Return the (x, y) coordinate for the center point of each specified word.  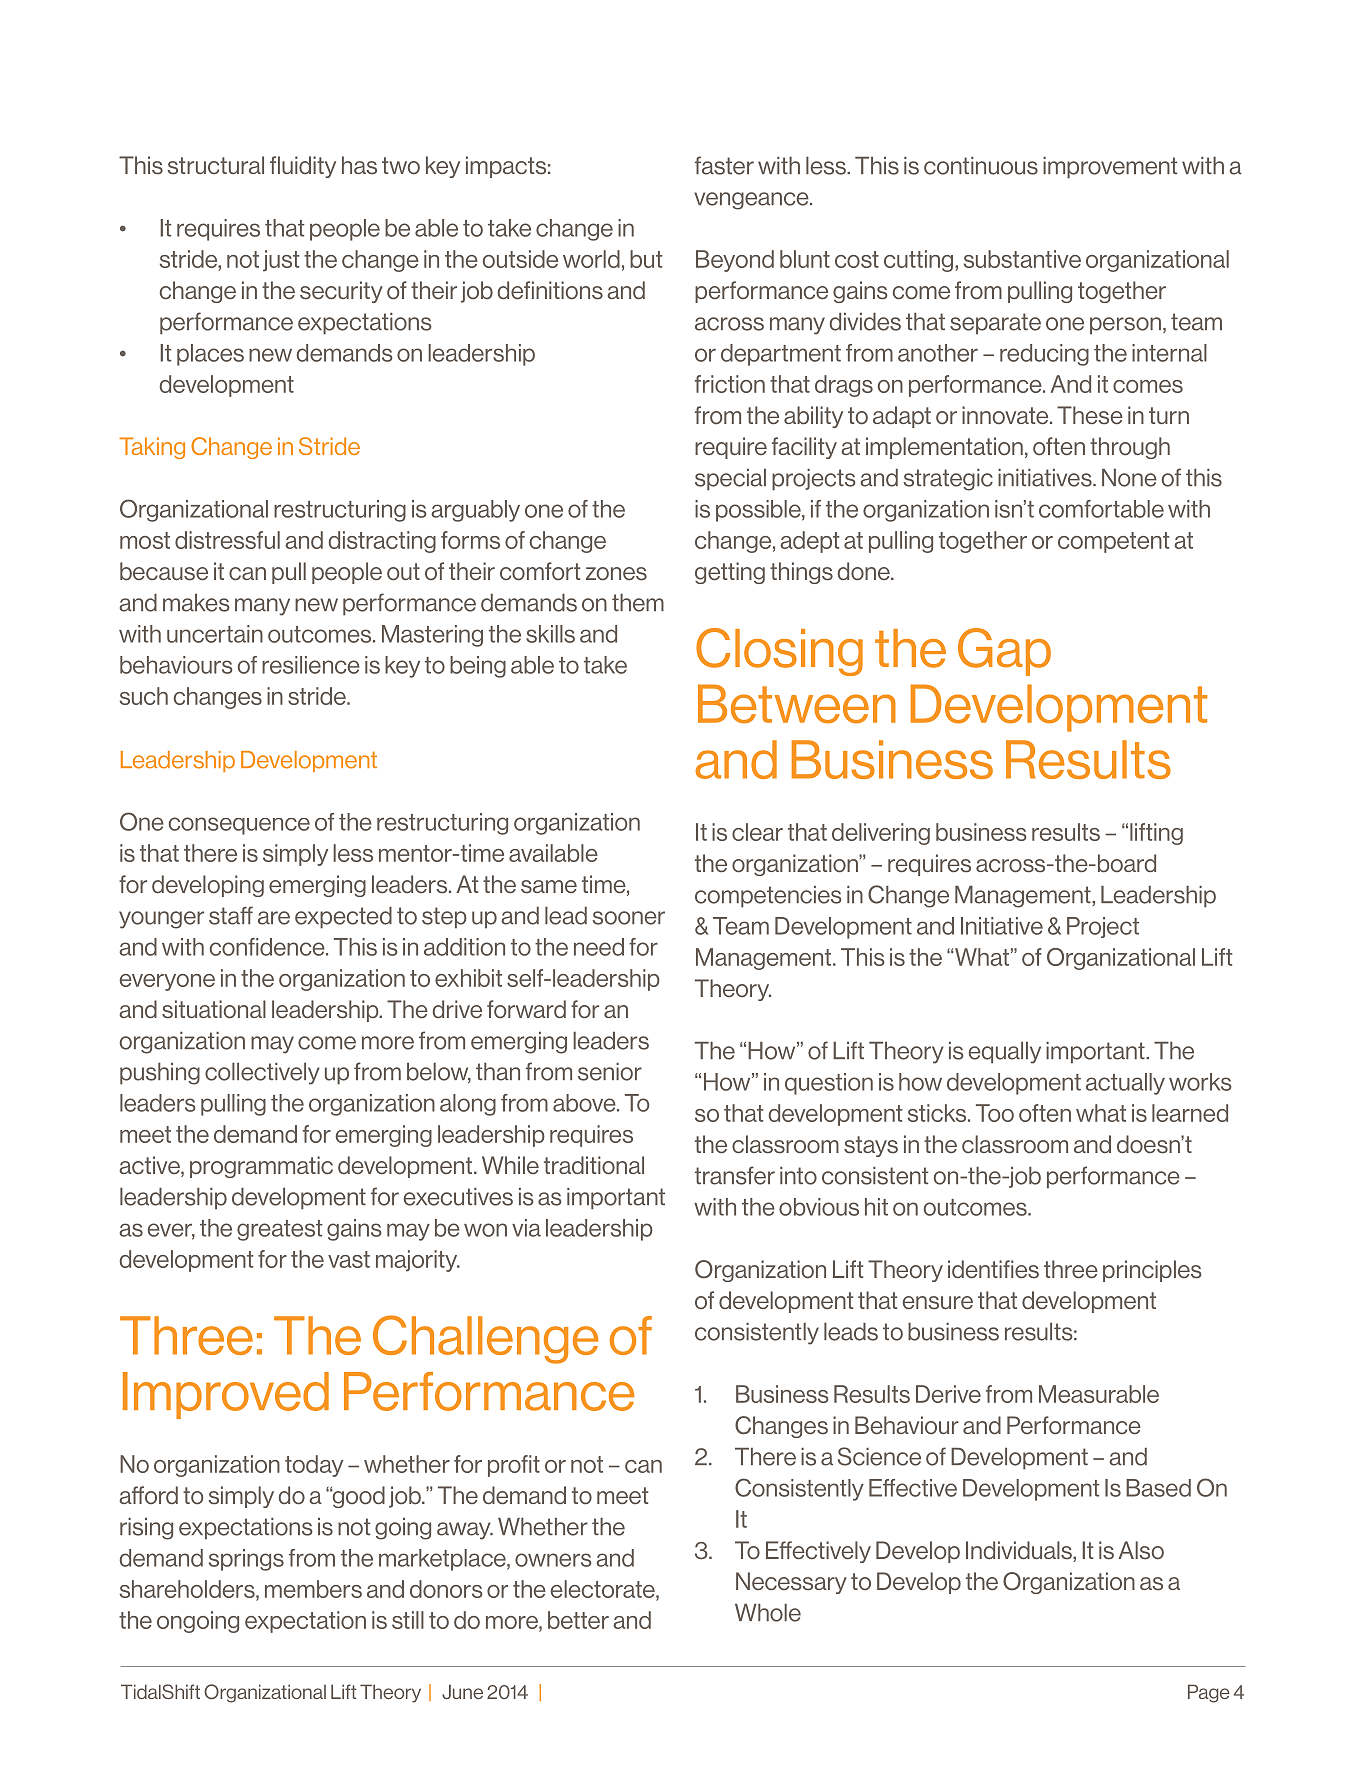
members (313, 1589)
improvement (1110, 168)
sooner (629, 918)
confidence (268, 947)
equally (1005, 1053)
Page (1209, 1693)
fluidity (303, 167)
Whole (768, 1613)
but (646, 259)
